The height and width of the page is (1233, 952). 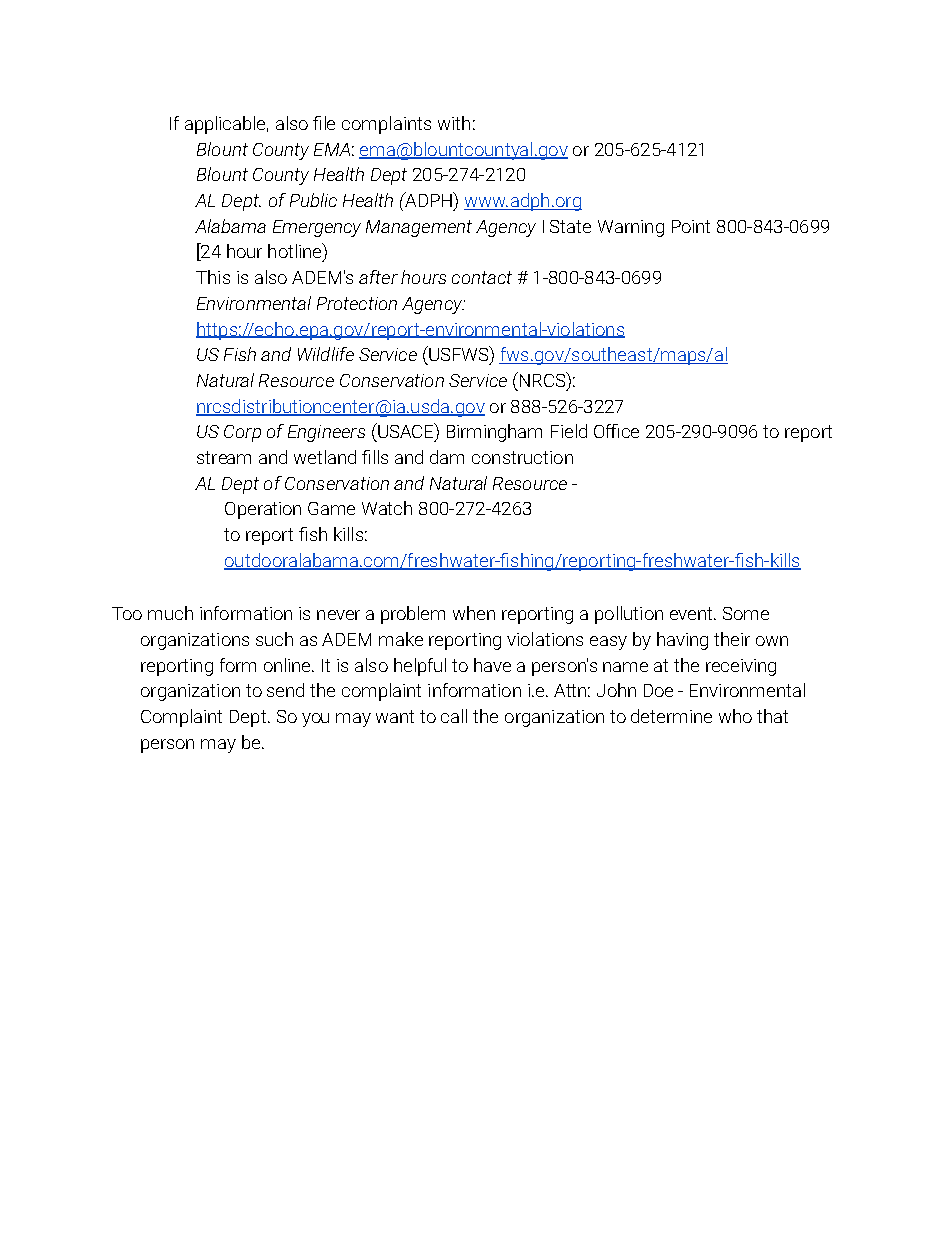 I want to click on Point, so click(x=691, y=226).
